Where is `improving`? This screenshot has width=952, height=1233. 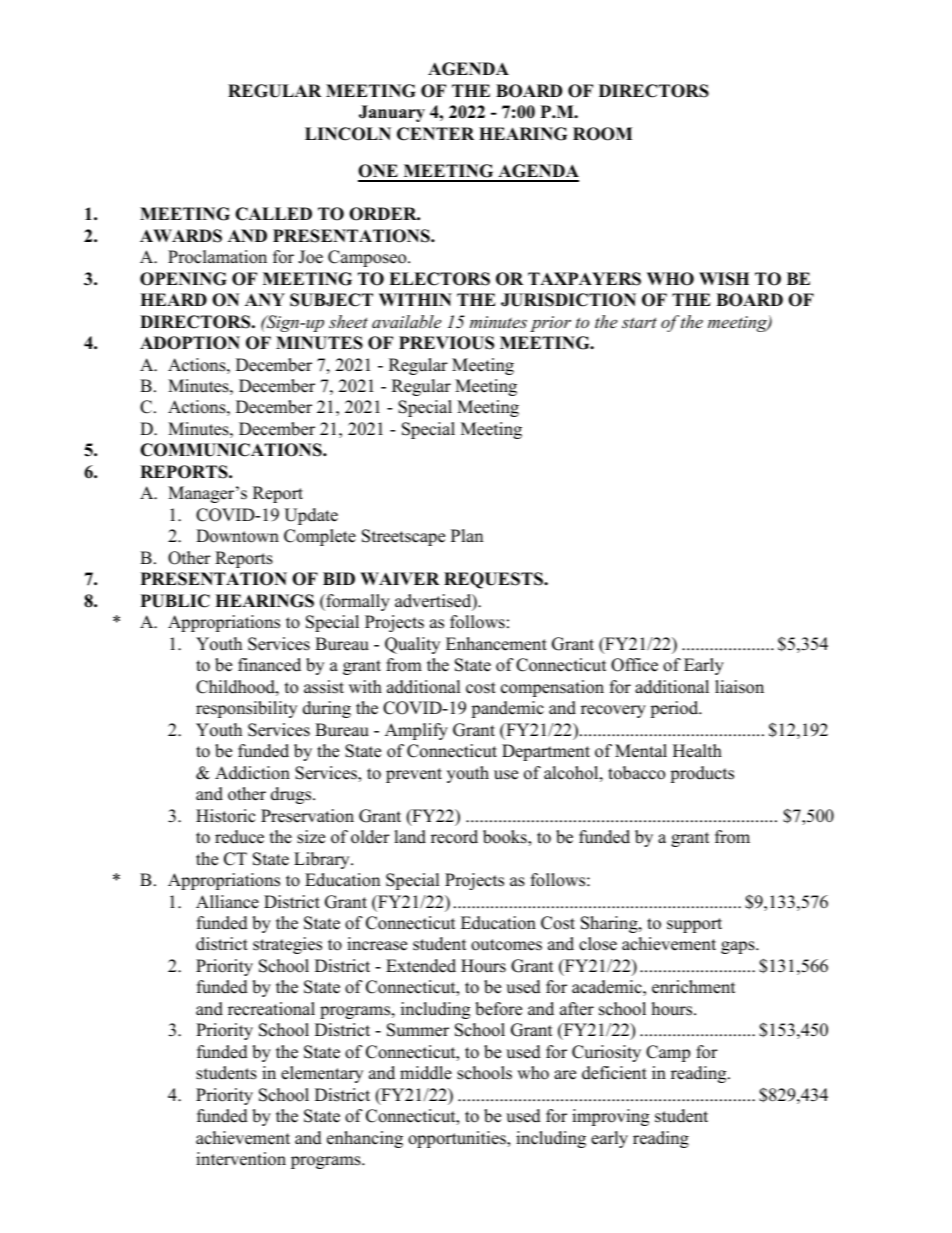 improving is located at coordinates (610, 1117).
